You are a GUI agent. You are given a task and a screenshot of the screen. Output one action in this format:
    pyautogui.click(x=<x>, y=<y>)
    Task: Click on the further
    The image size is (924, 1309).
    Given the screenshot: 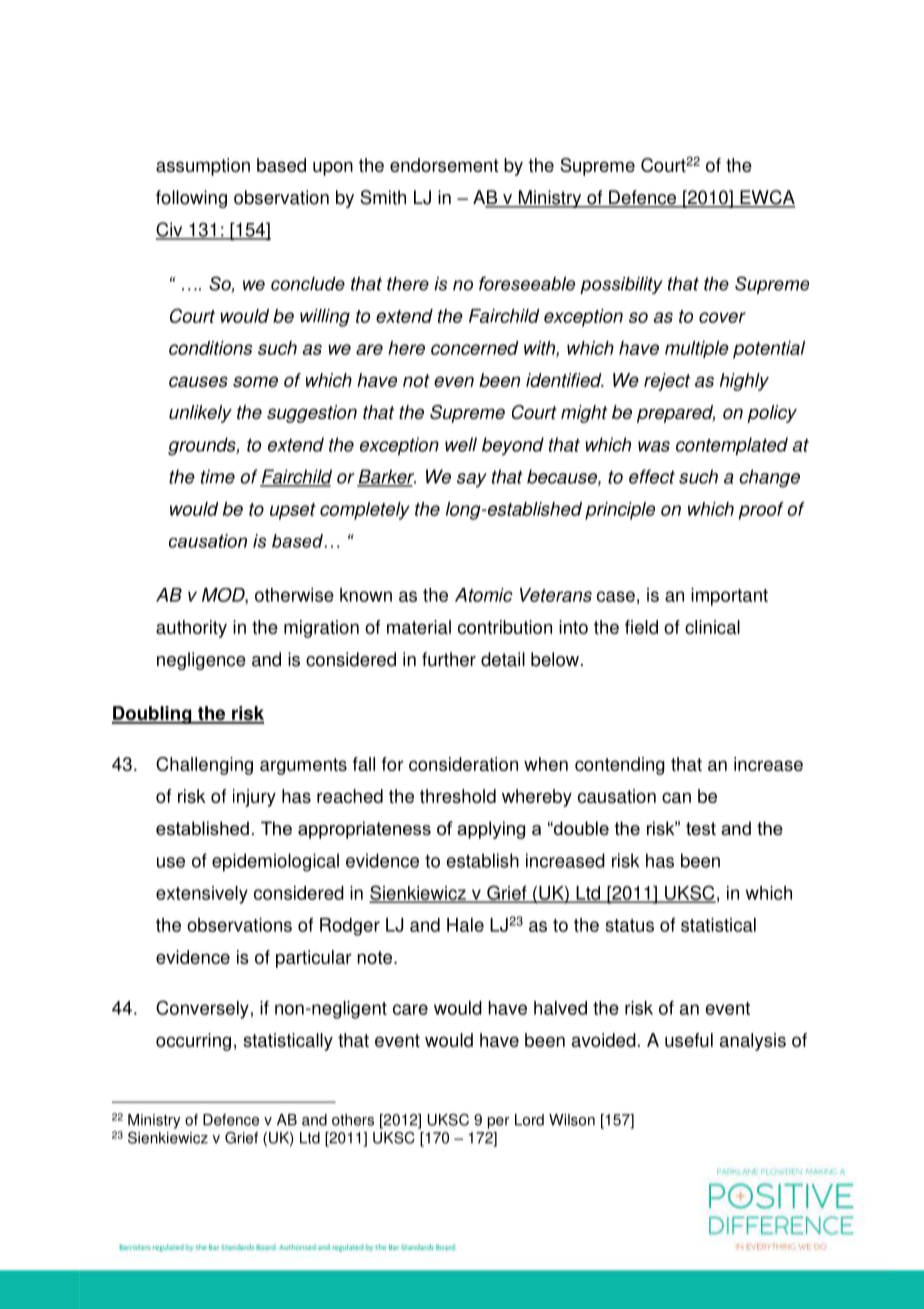 What is the action you would take?
    pyautogui.click(x=449, y=659)
